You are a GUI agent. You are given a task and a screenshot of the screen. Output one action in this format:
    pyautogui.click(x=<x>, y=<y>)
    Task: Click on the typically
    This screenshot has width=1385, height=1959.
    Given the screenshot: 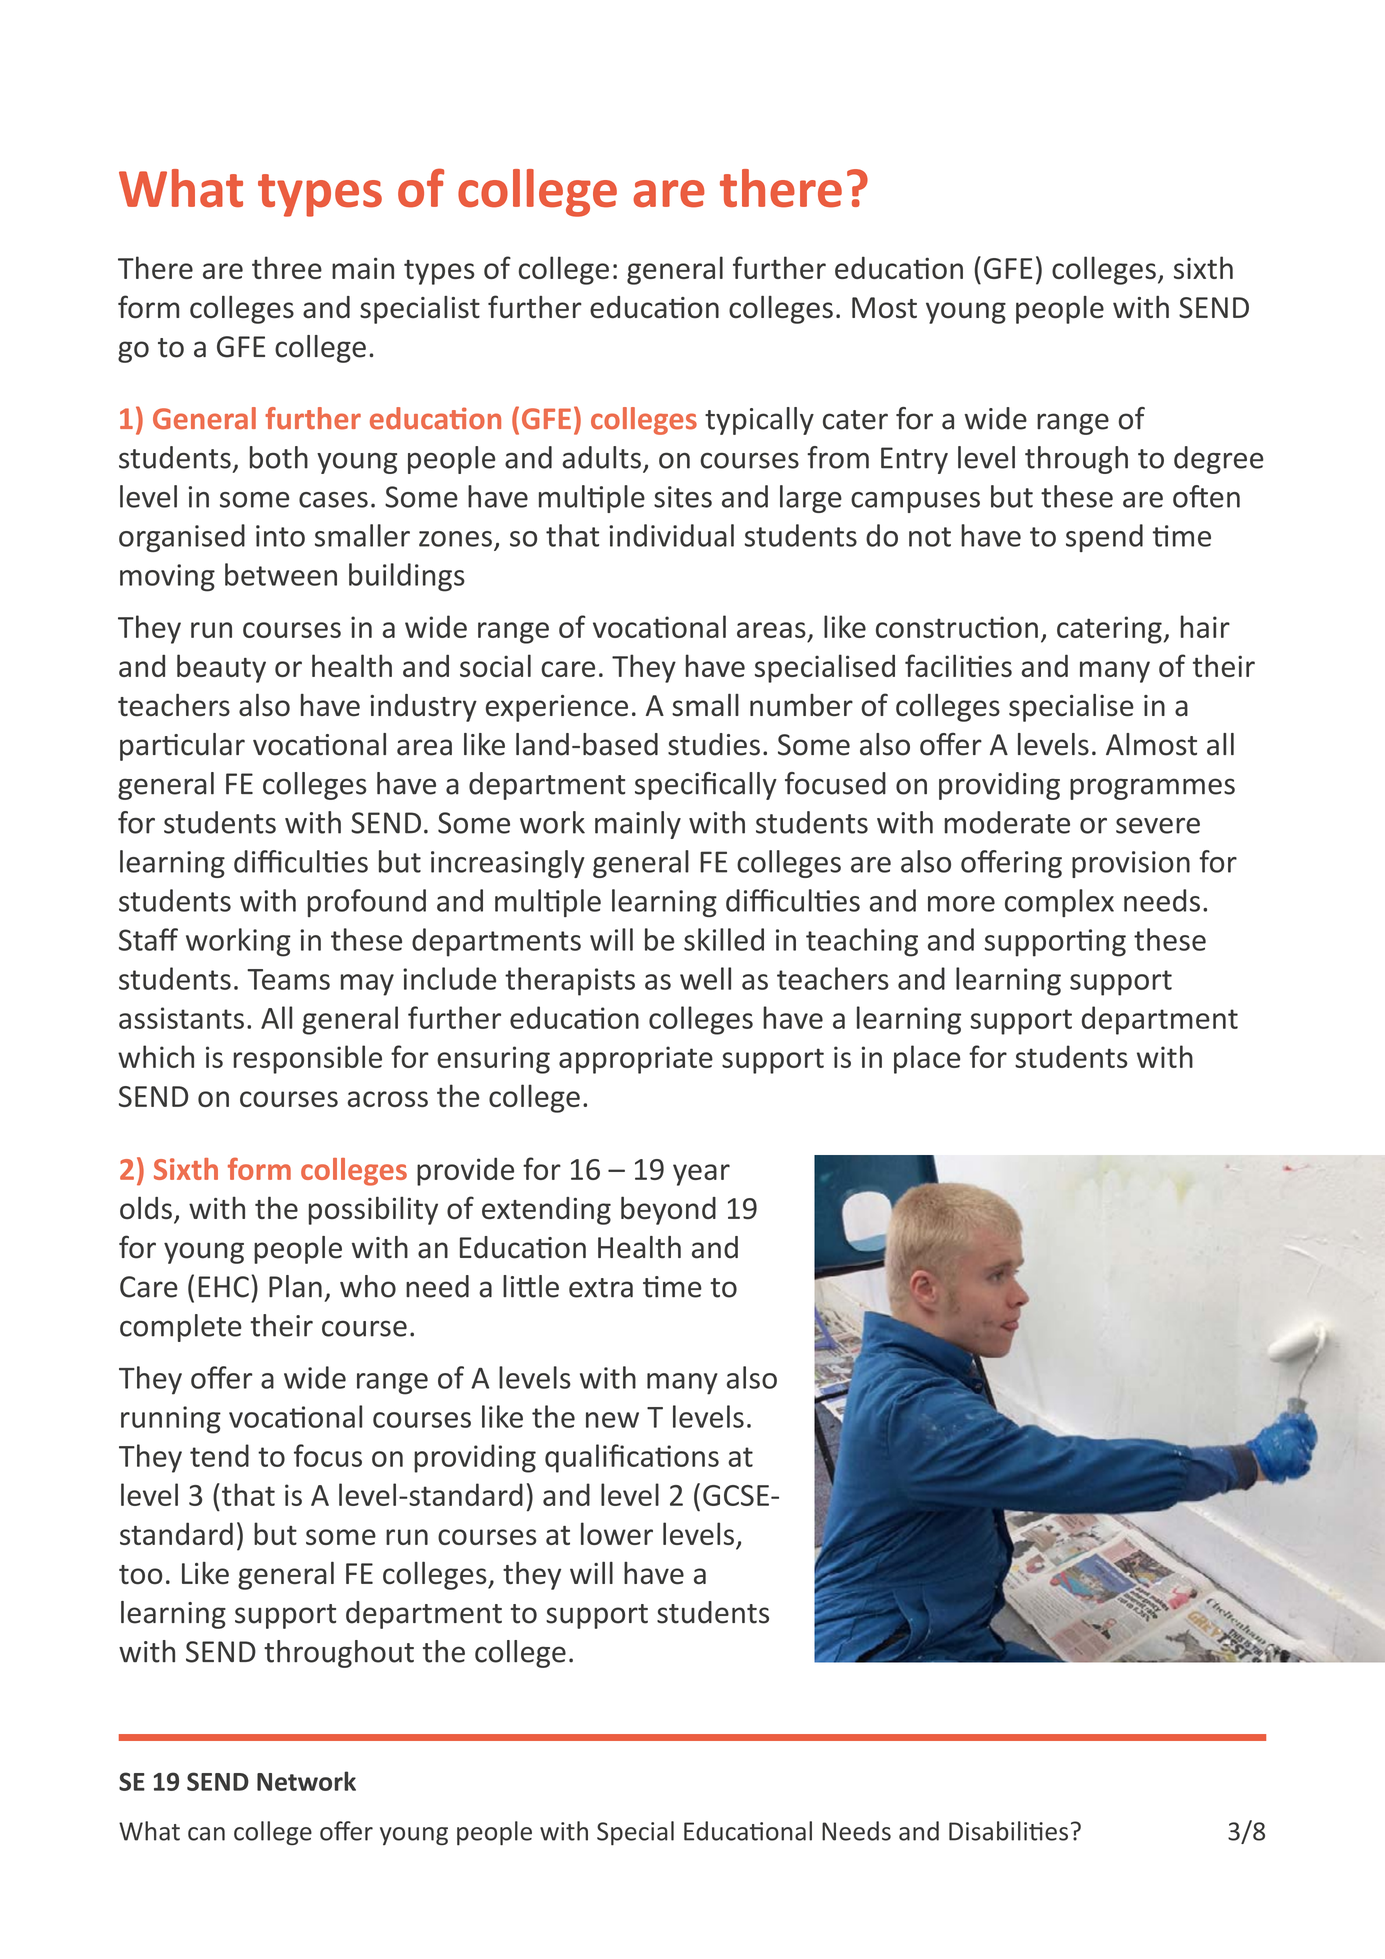 What is the action you would take?
    pyautogui.click(x=759, y=421)
